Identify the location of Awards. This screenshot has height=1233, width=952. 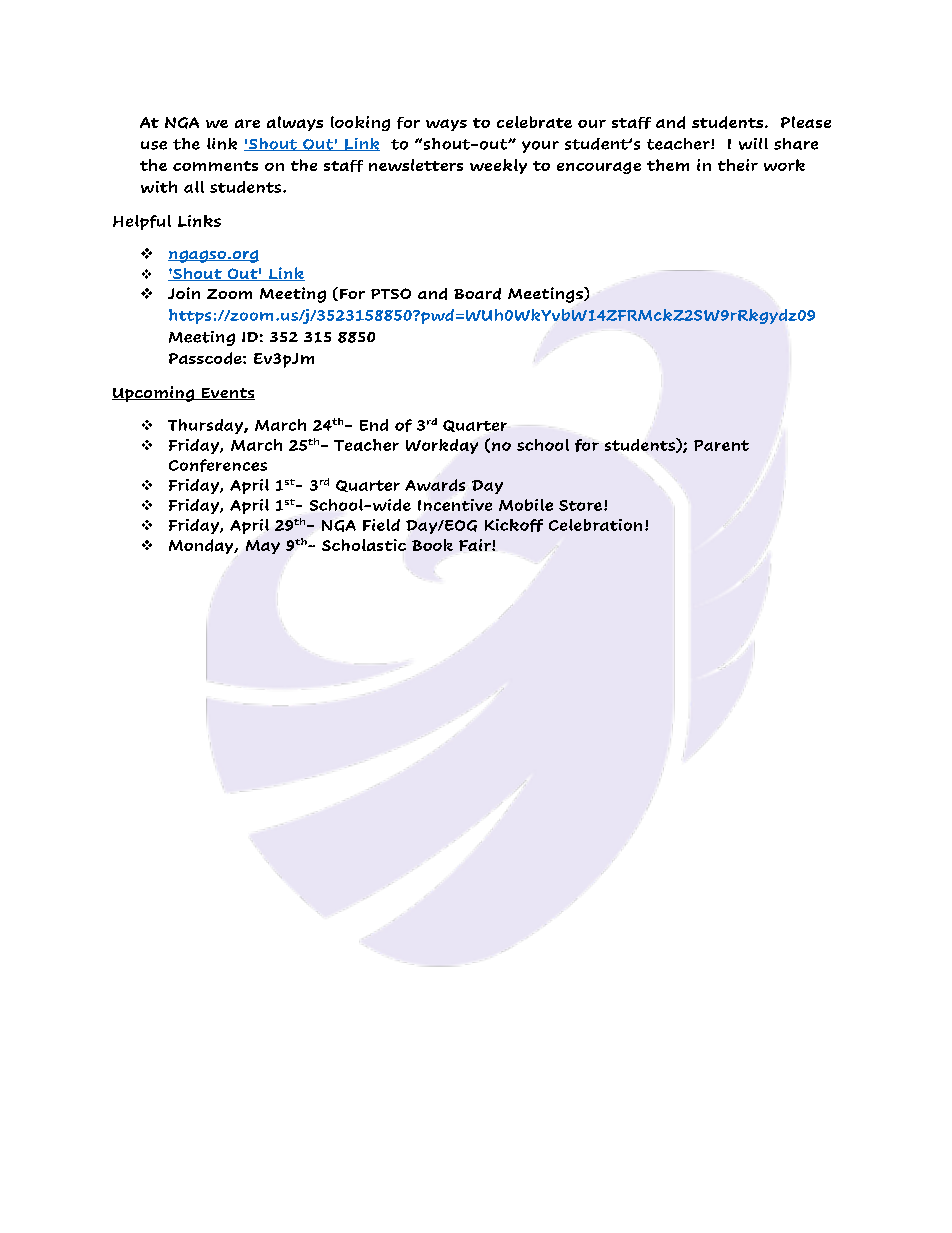
(435, 485).
